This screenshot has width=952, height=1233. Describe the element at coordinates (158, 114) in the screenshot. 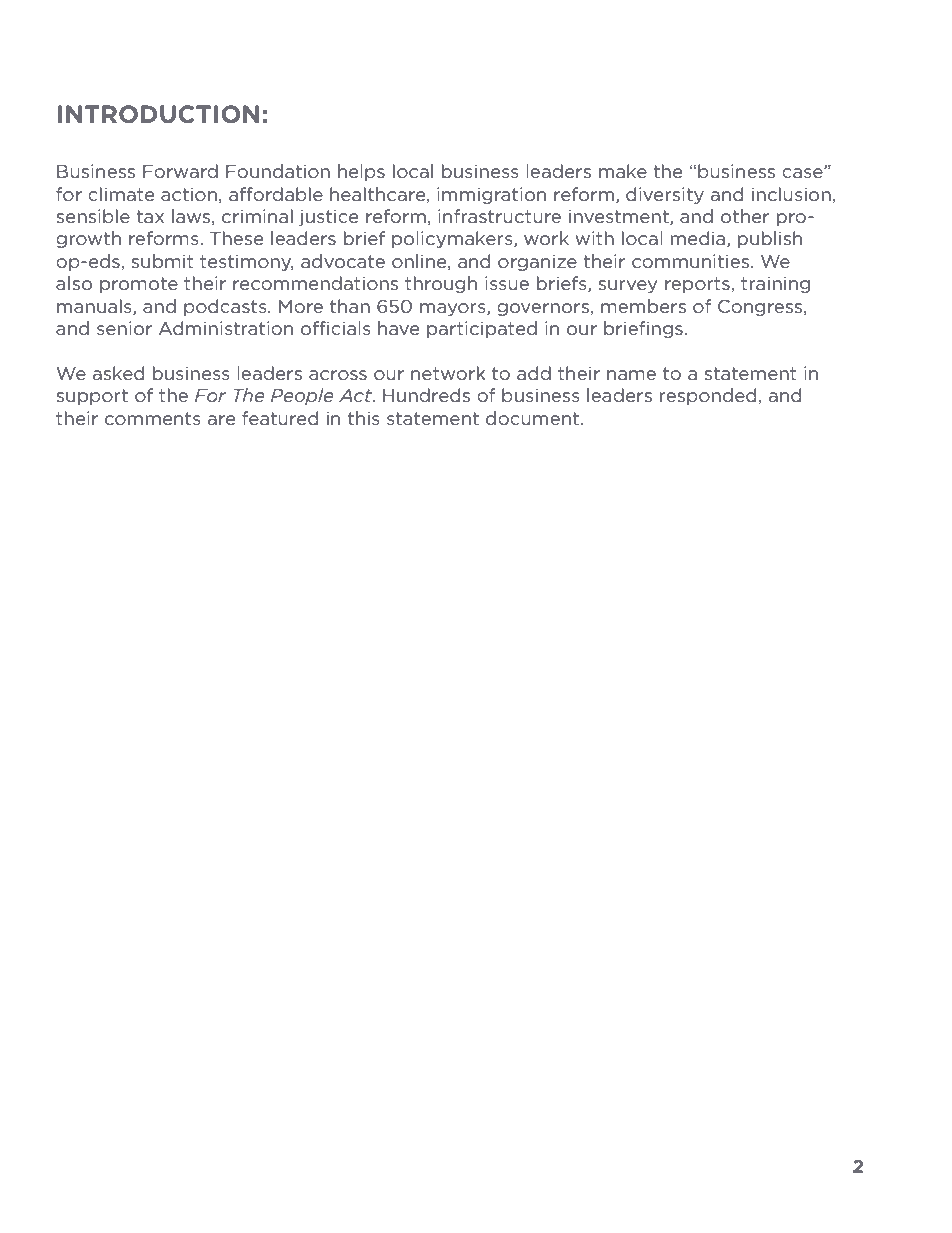

I see `INTRODUCTION` at that location.
